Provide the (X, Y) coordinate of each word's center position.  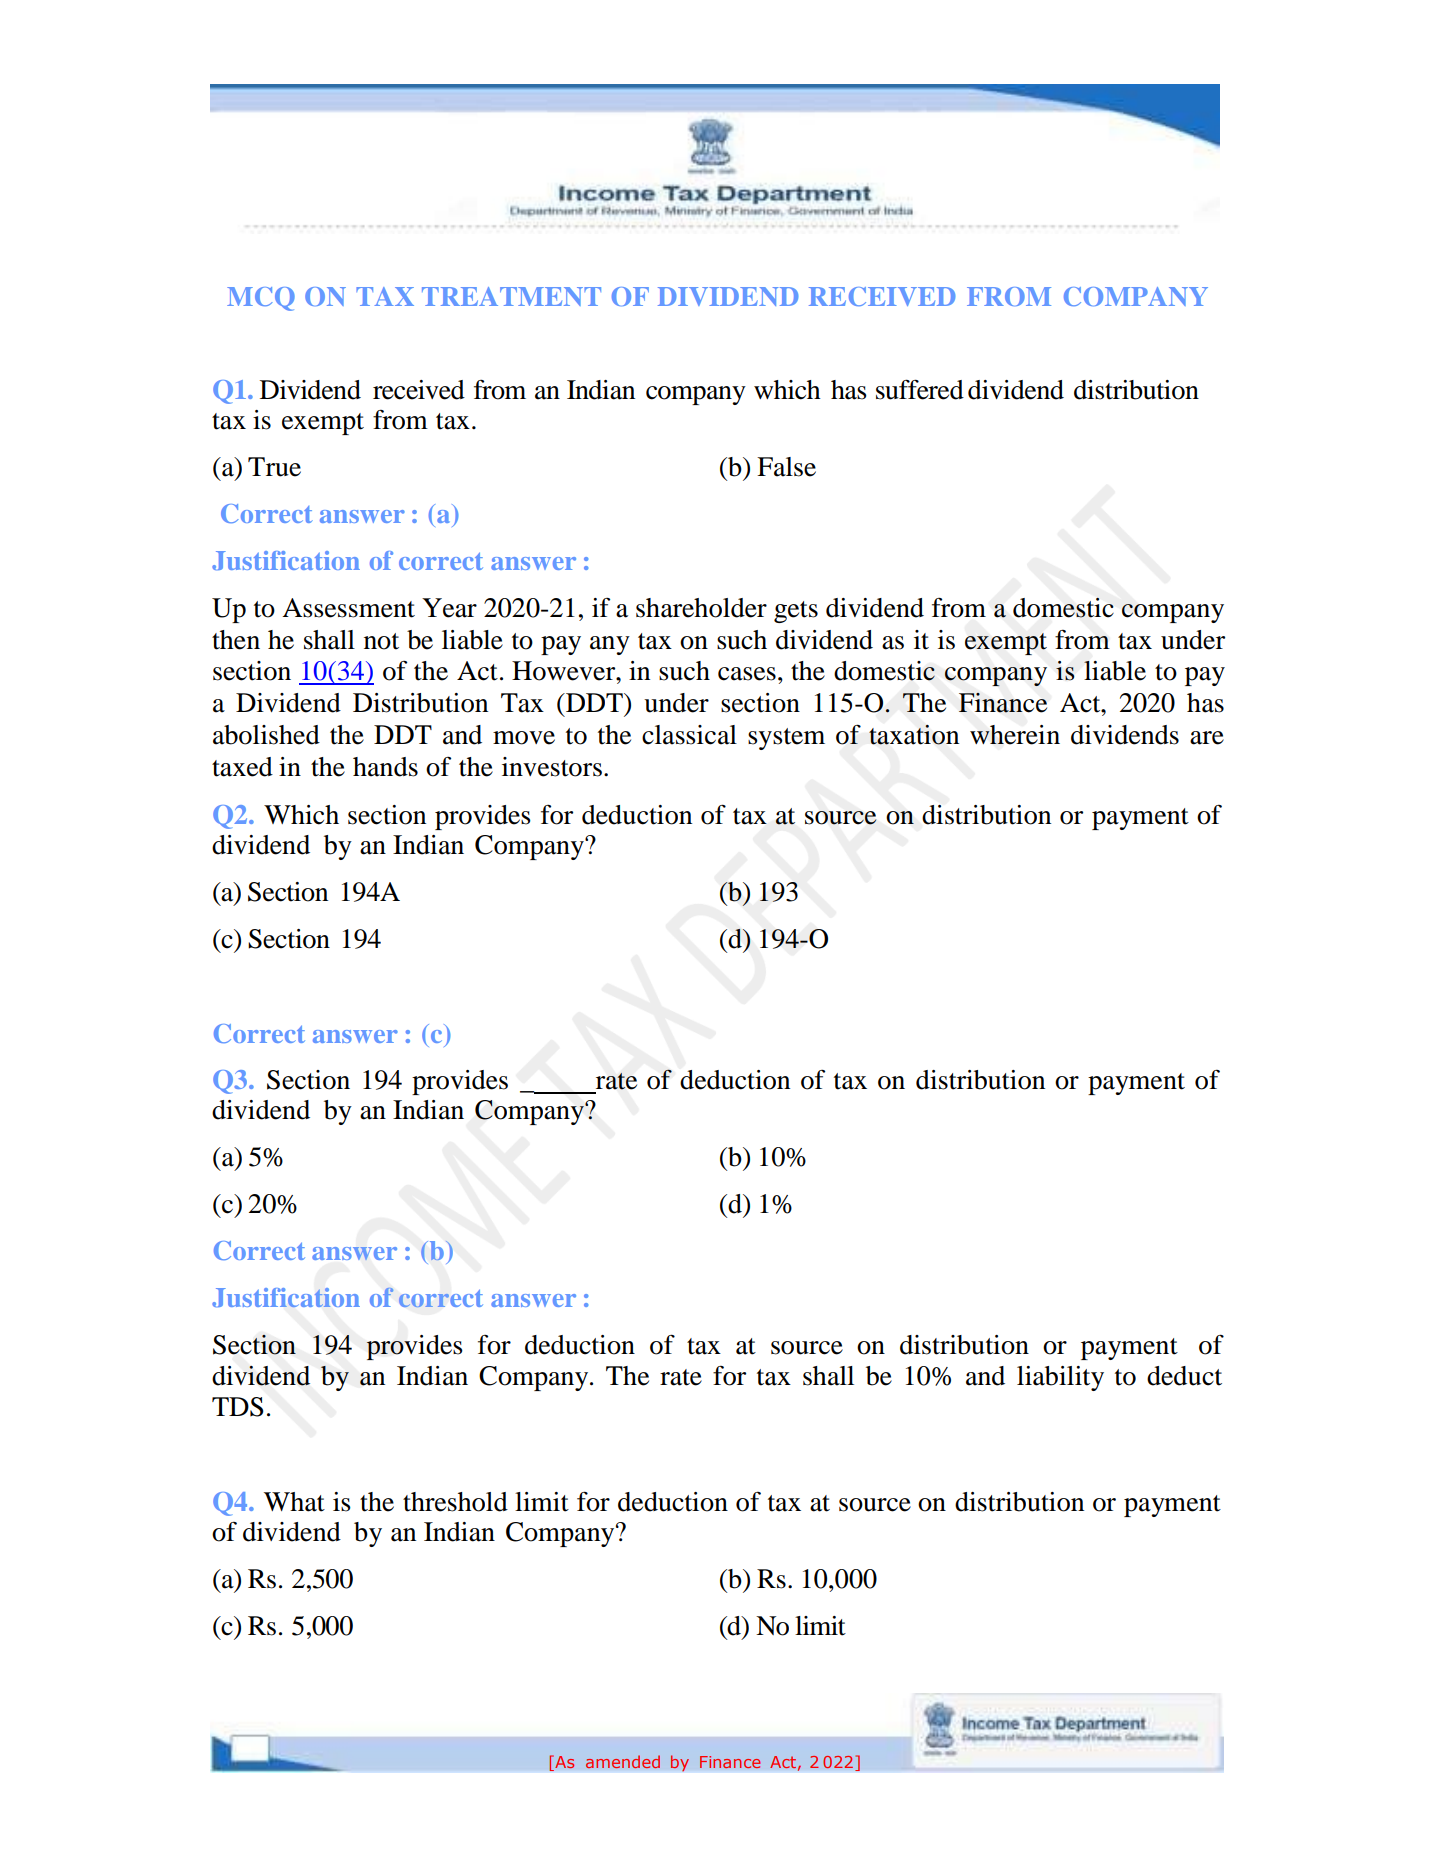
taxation (914, 735)
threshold (455, 1502)
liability (1060, 1378)
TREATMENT (511, 296)
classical (689, 735)
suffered (920, 389)
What (294, 1502)
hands (385, 767)
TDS (238, 1407)
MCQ (261, 299)
